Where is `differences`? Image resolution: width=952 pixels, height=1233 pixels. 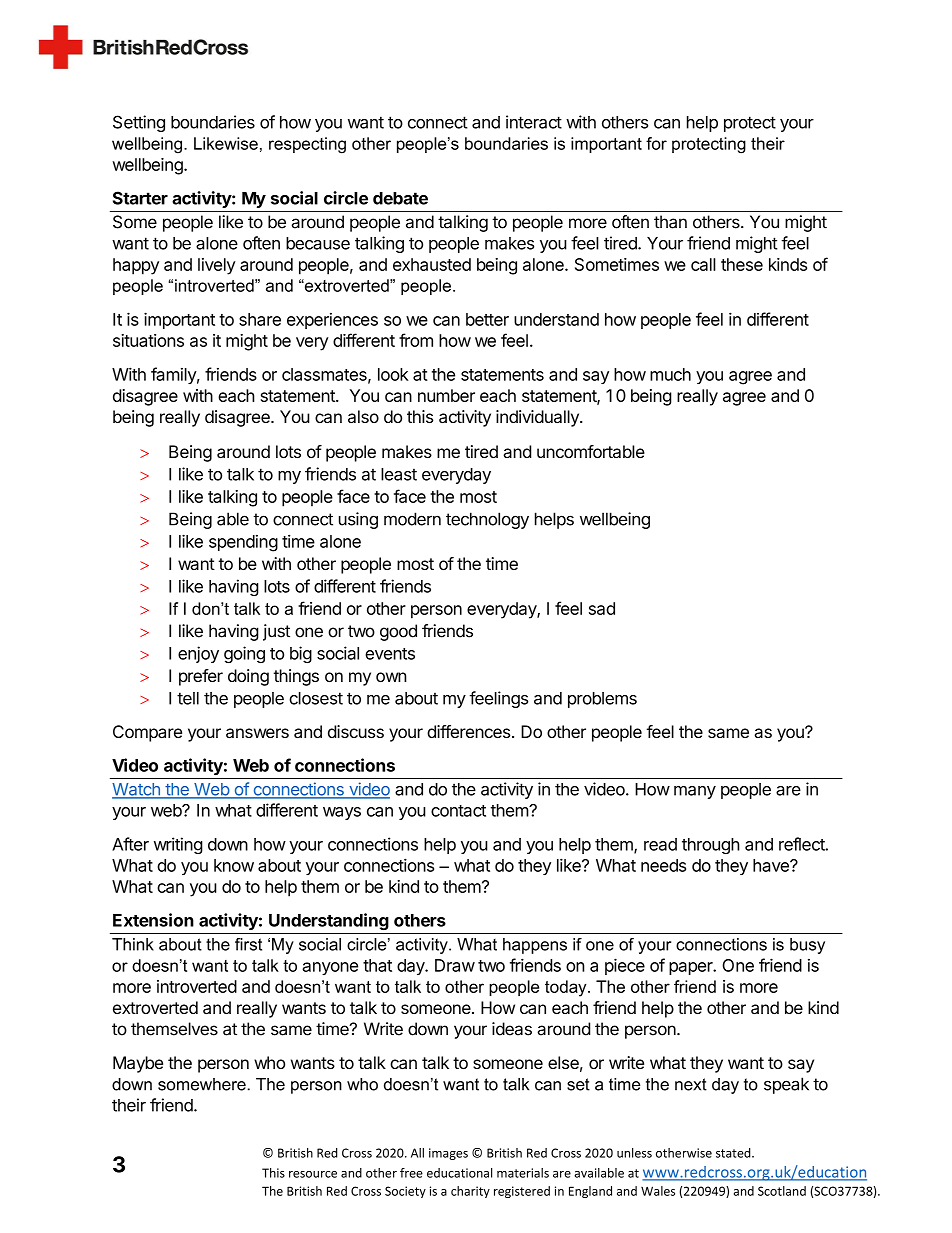 differences is located at coordinates (468, 731).
